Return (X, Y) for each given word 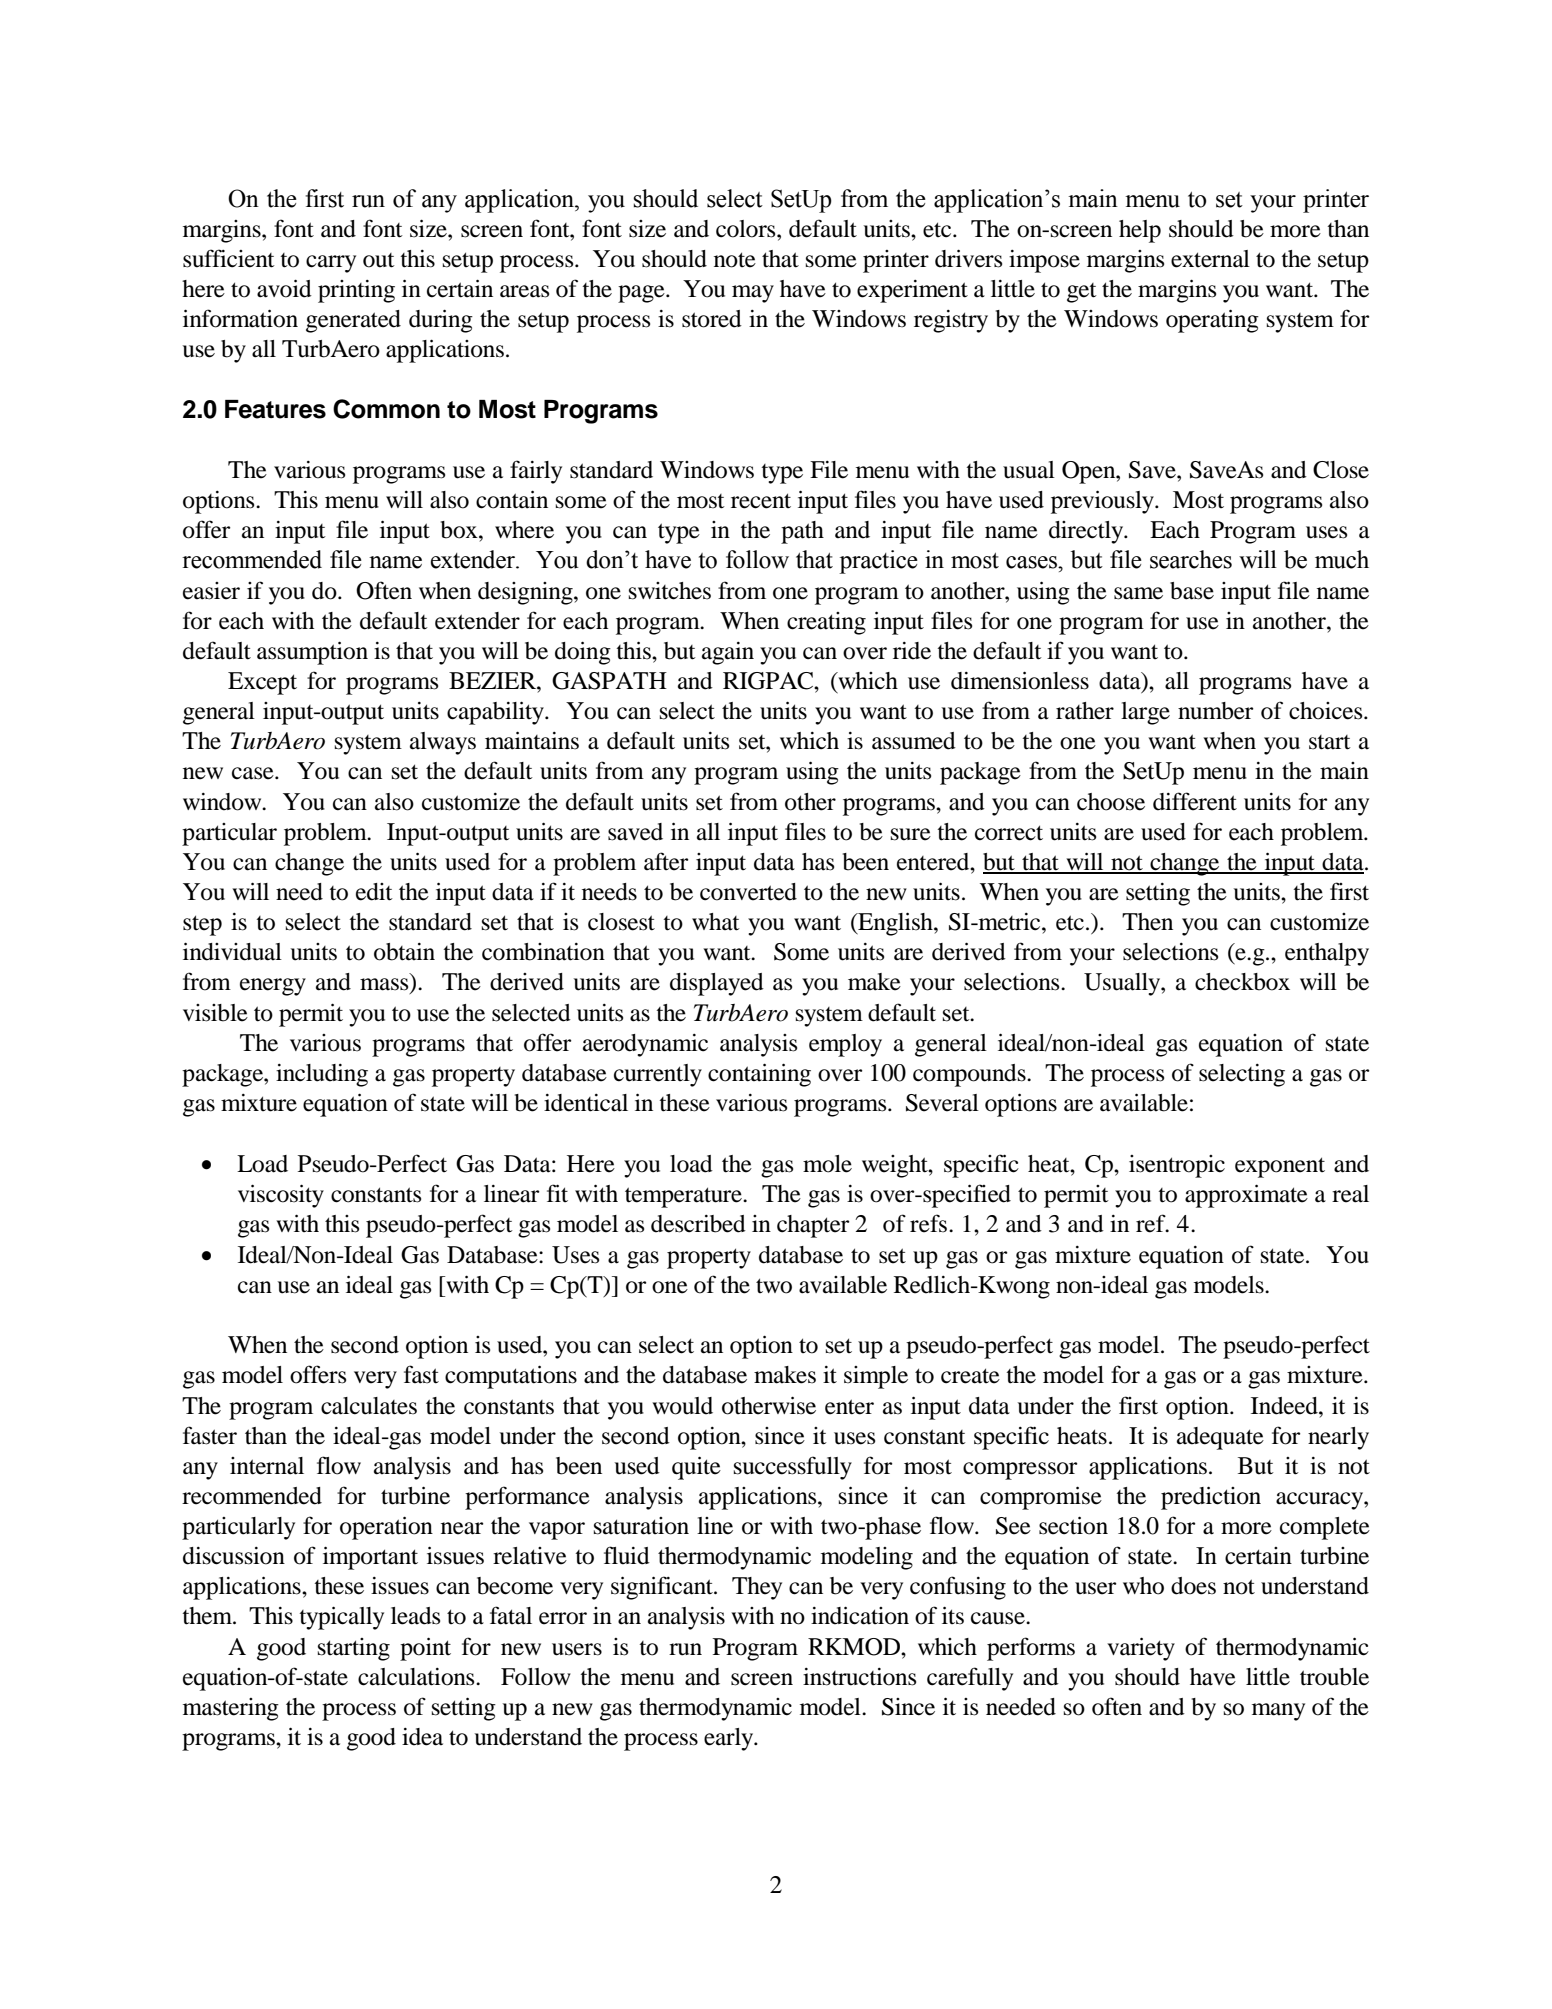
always (443, 743)
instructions (859, 1677)
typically (341, 1618)
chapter (813, 1226)
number (1215, 711)
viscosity (281, 1196)
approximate (1246, 1196)
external (1210, 259)
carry (331, 264)
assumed (914, 741)
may (753, 294)
